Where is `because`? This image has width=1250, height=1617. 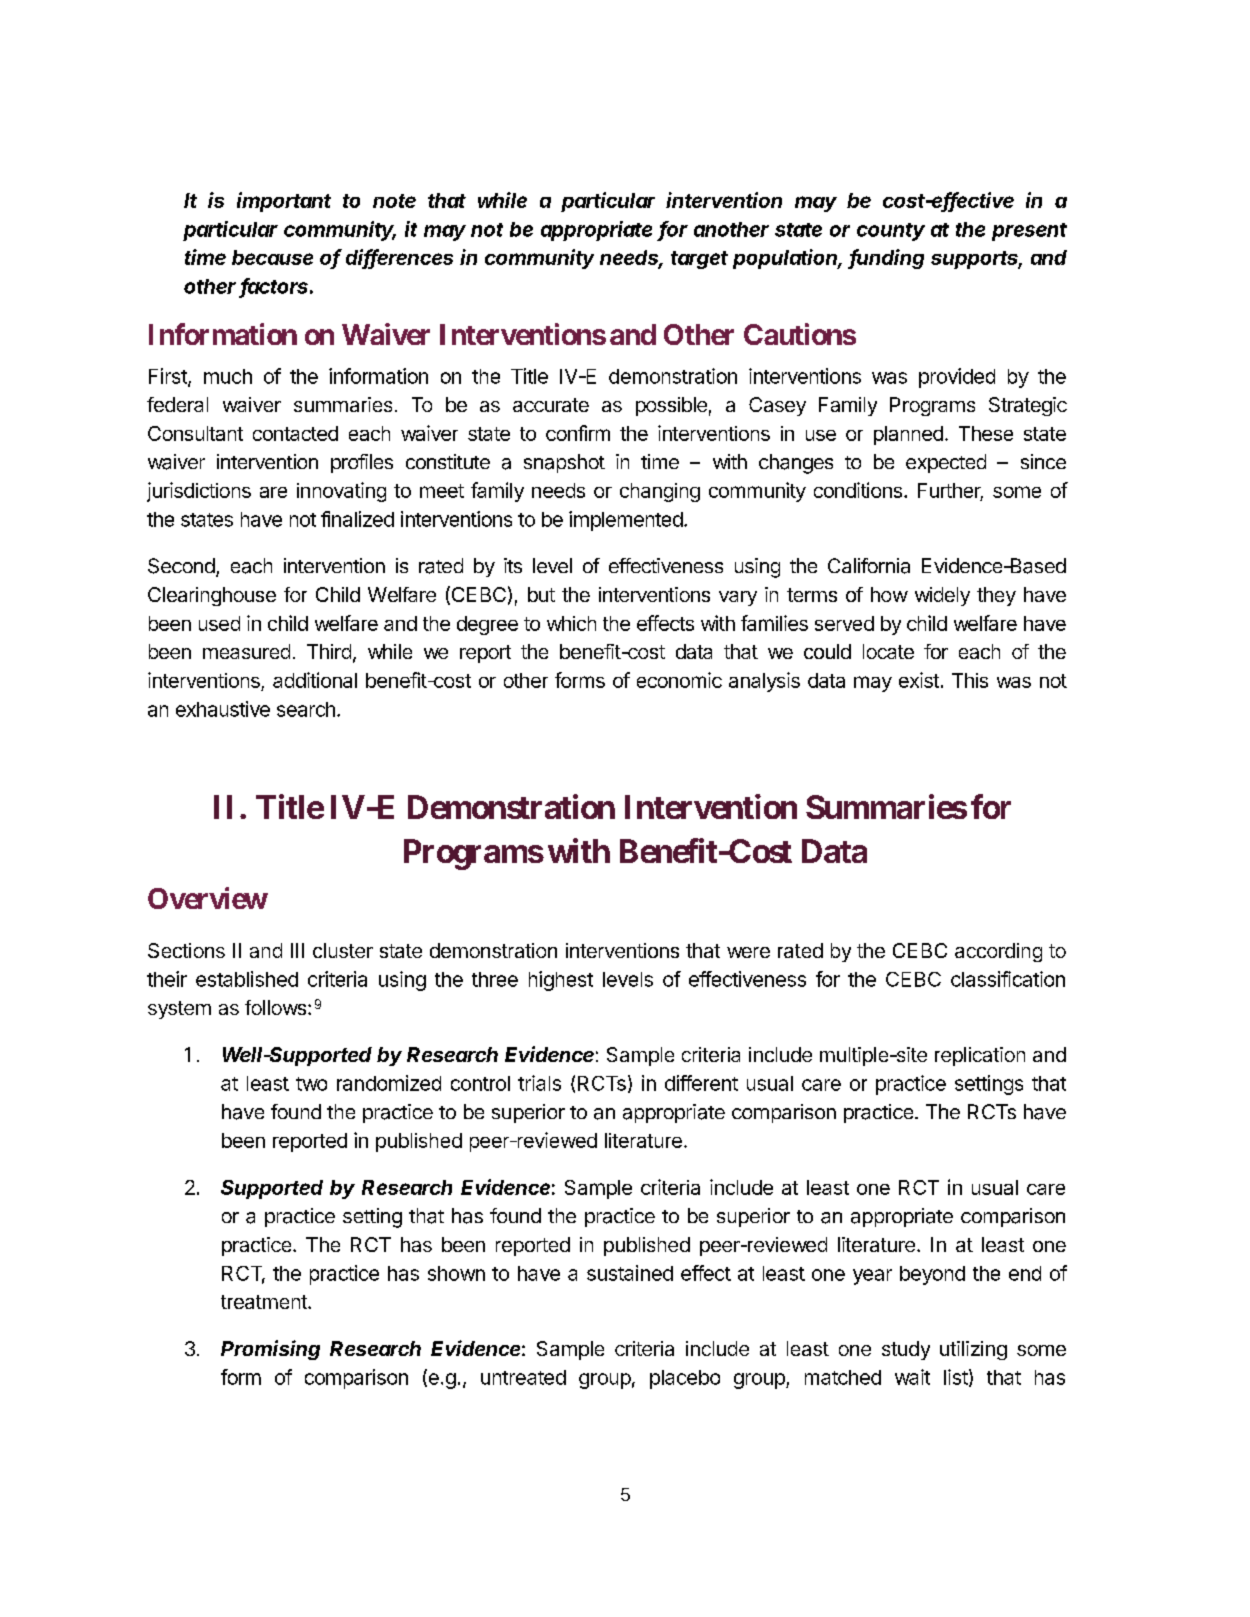
because is located at coordinates (272, 257).
